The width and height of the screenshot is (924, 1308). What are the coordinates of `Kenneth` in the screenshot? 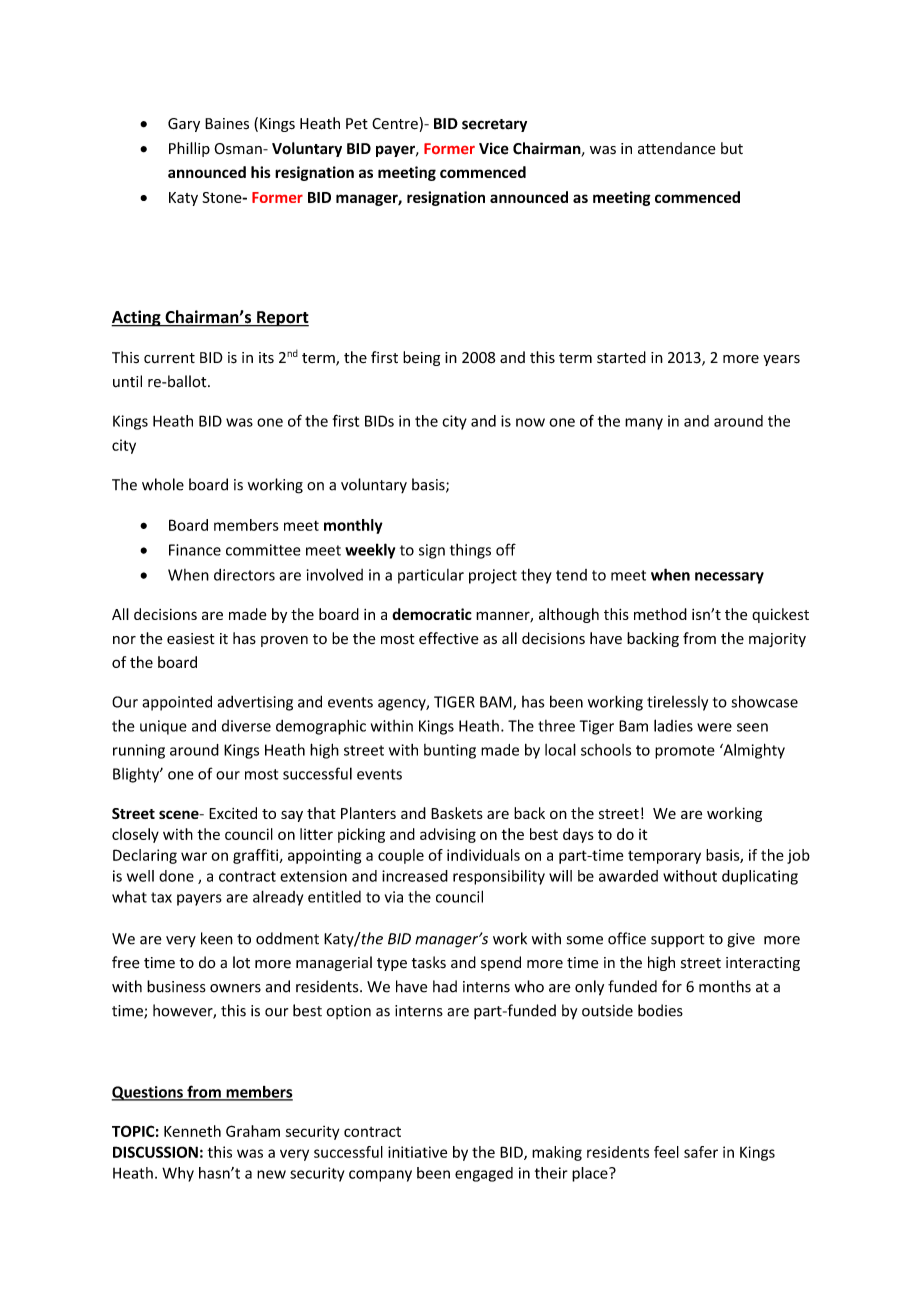 It's located at (192, 1131).
